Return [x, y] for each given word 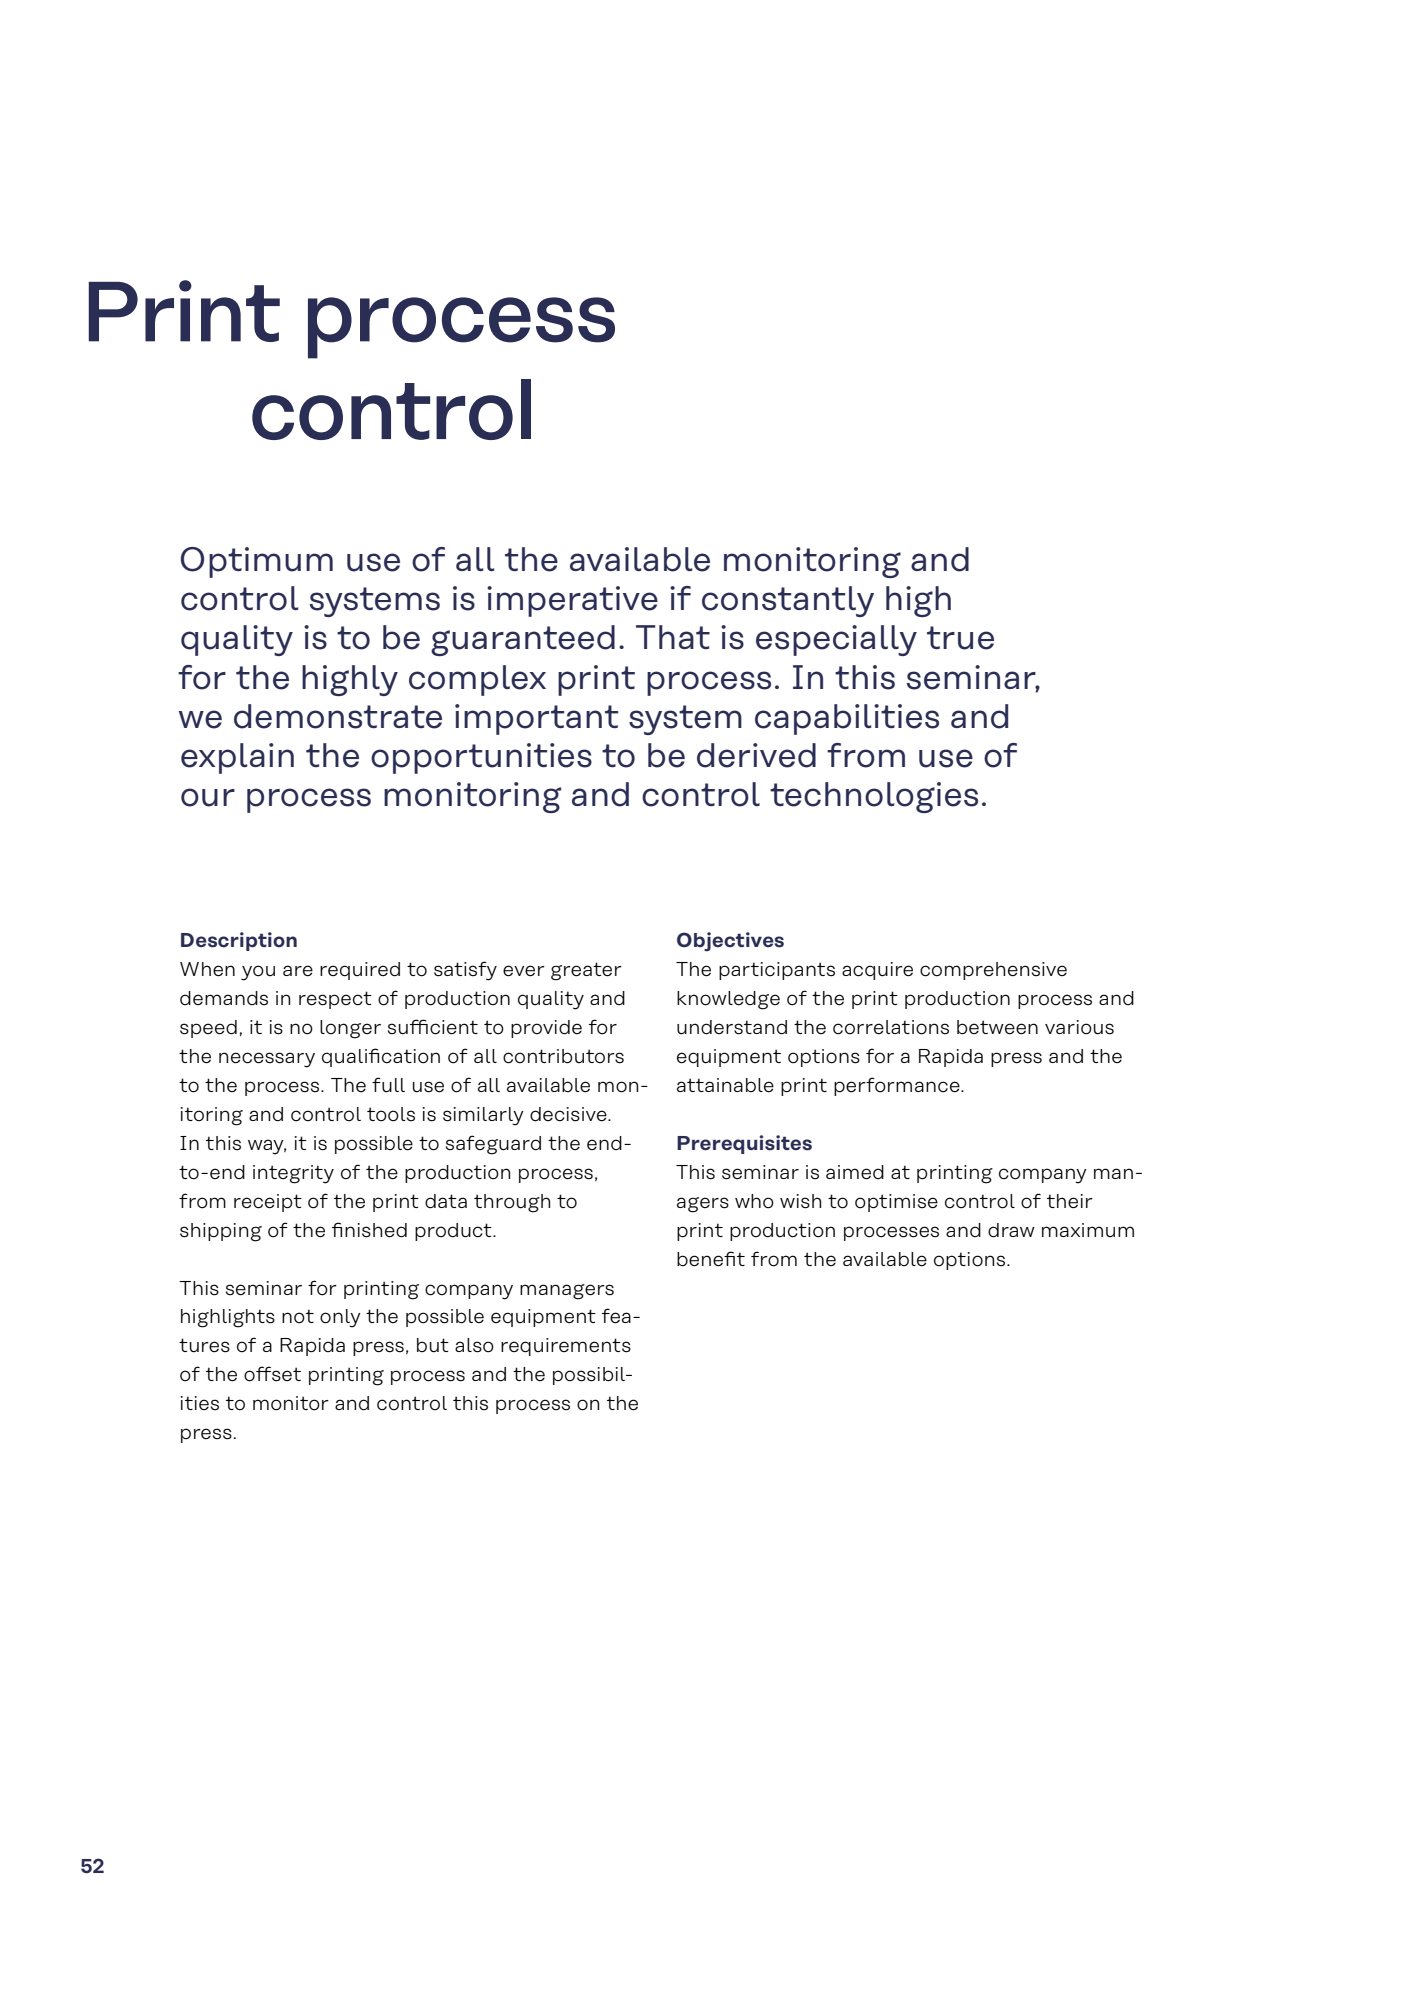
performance [898, 1086]
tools [391, 1114]
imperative [572, 601]
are [298, 971]
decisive [569, 1114]
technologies [874, 797]
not [298, 1316]
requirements [566, 1347]
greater [586, 971]
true [960, 638]
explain [237, 758]
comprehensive [993, 971]
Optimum [257, 562]
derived [756, 755]
